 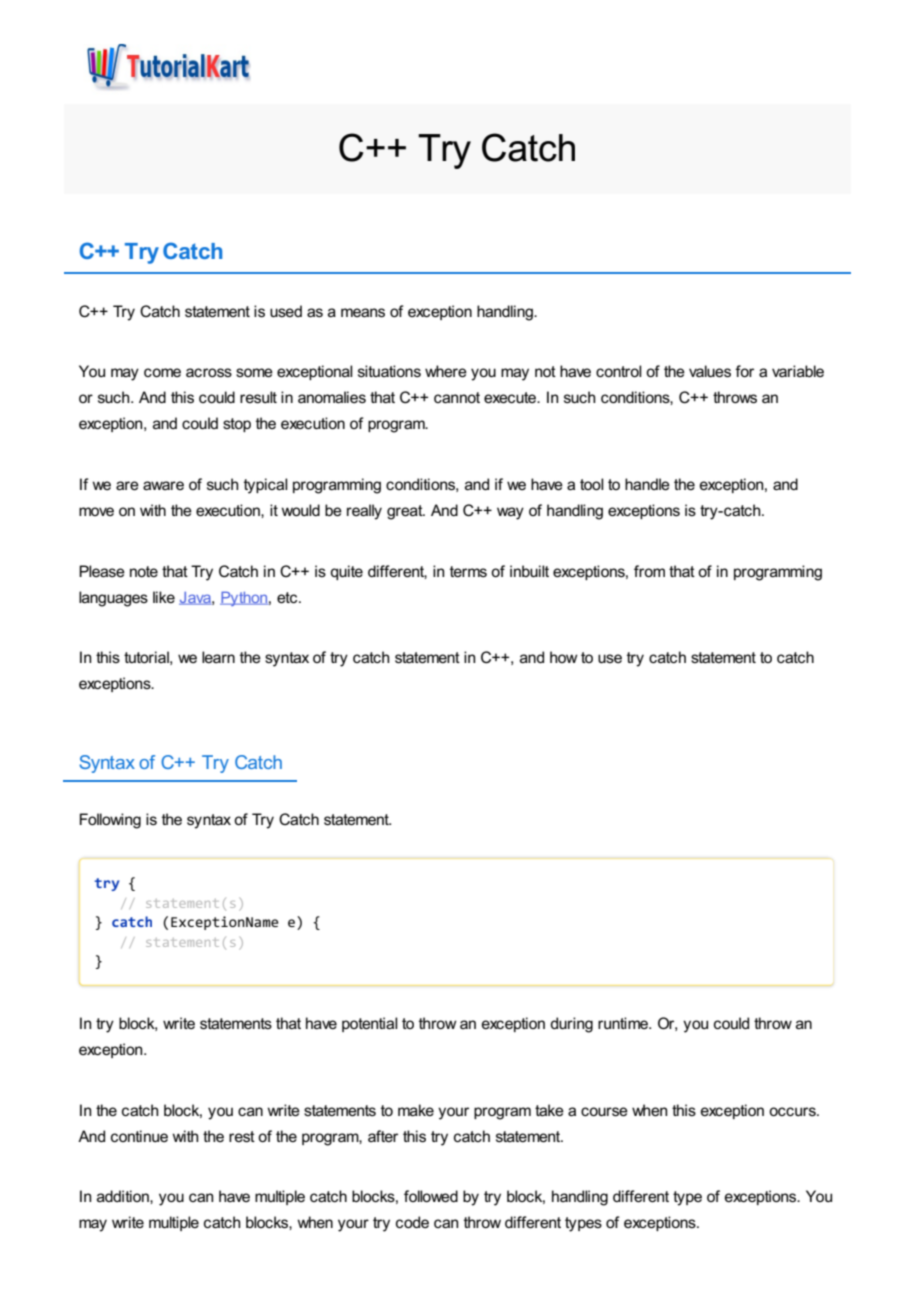 I want to click on Following, so click(x=110, y=821).
